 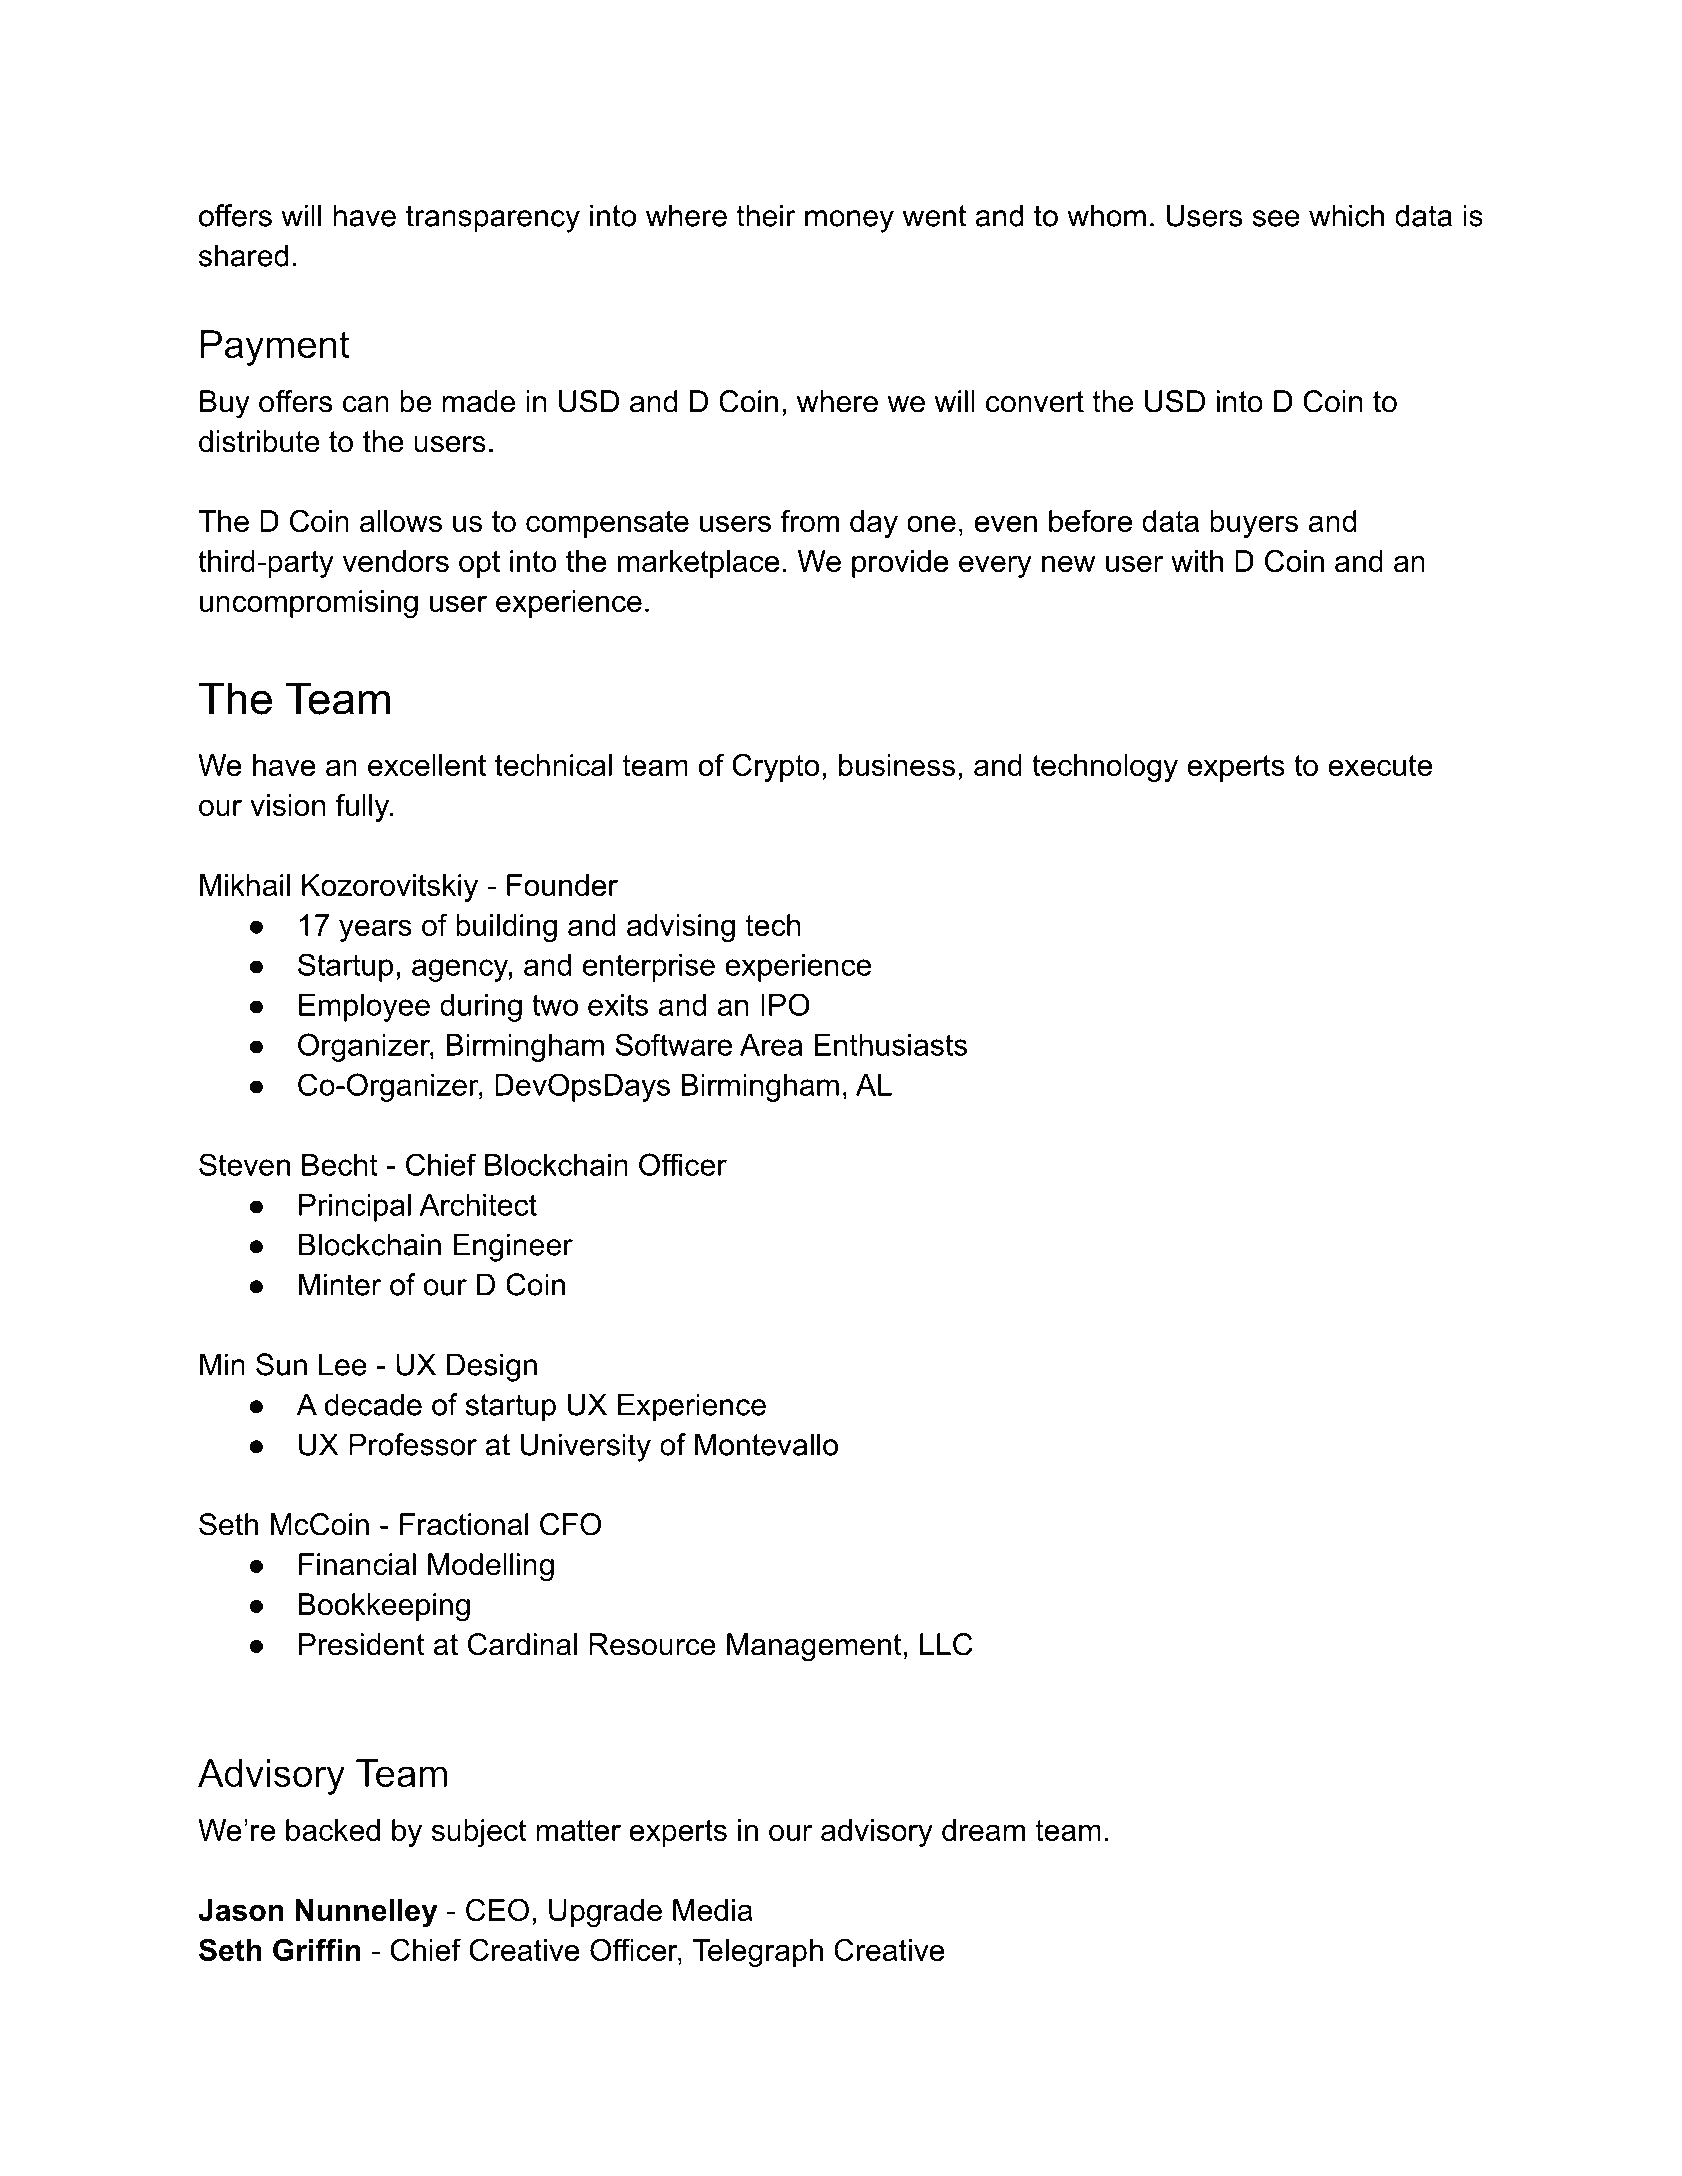 I want to click on transparency, so click(x=493, y=219).
